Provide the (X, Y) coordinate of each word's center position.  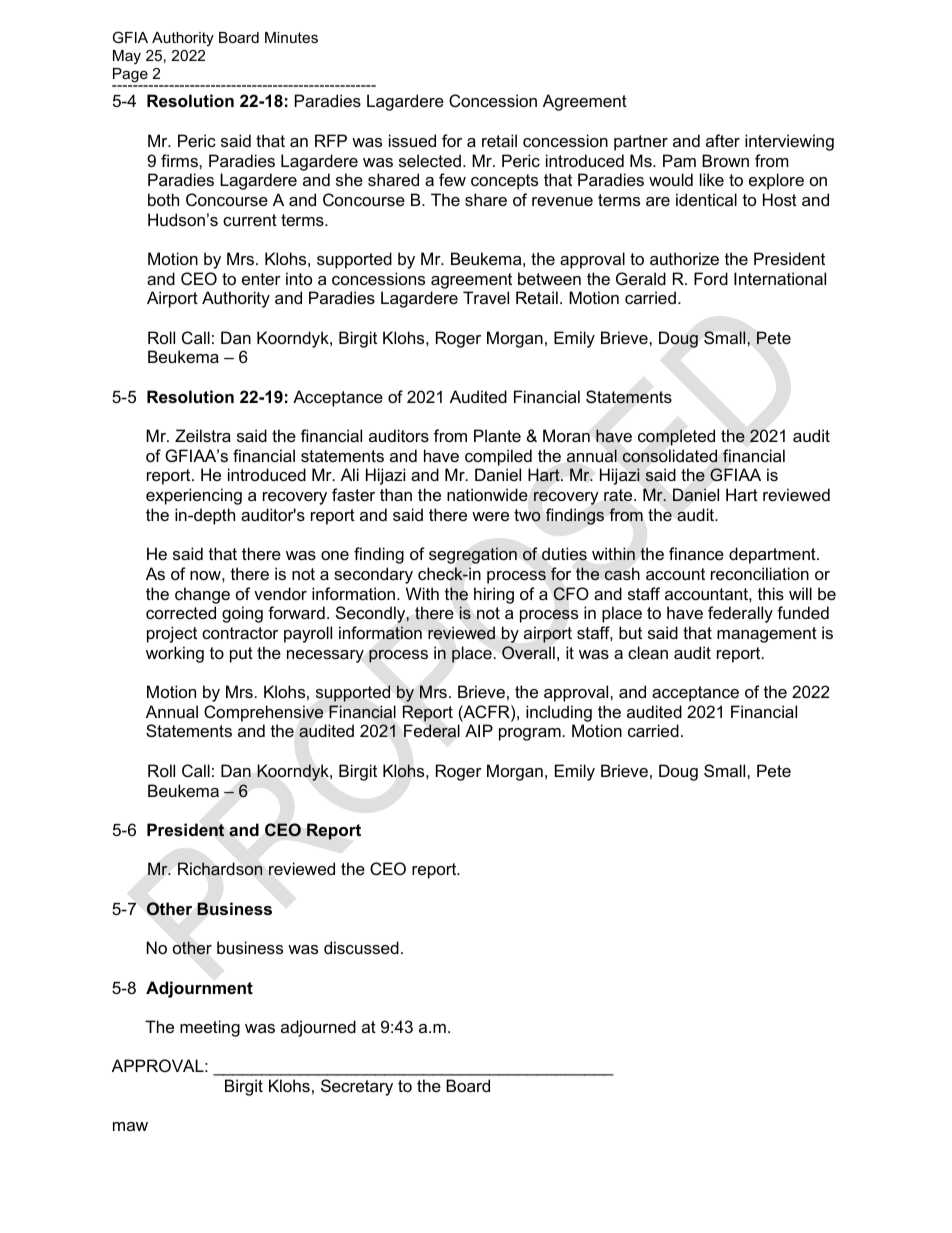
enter (261, 279)
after (723, 140)
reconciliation (760, 573)
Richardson (220, 869)
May (127, 57)
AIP (479, 730)
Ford (711, 278)
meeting (210, 1028)
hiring (494, 595)
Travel (486, 297)
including (559, 713)
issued (412, 140)
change (202, 595)
